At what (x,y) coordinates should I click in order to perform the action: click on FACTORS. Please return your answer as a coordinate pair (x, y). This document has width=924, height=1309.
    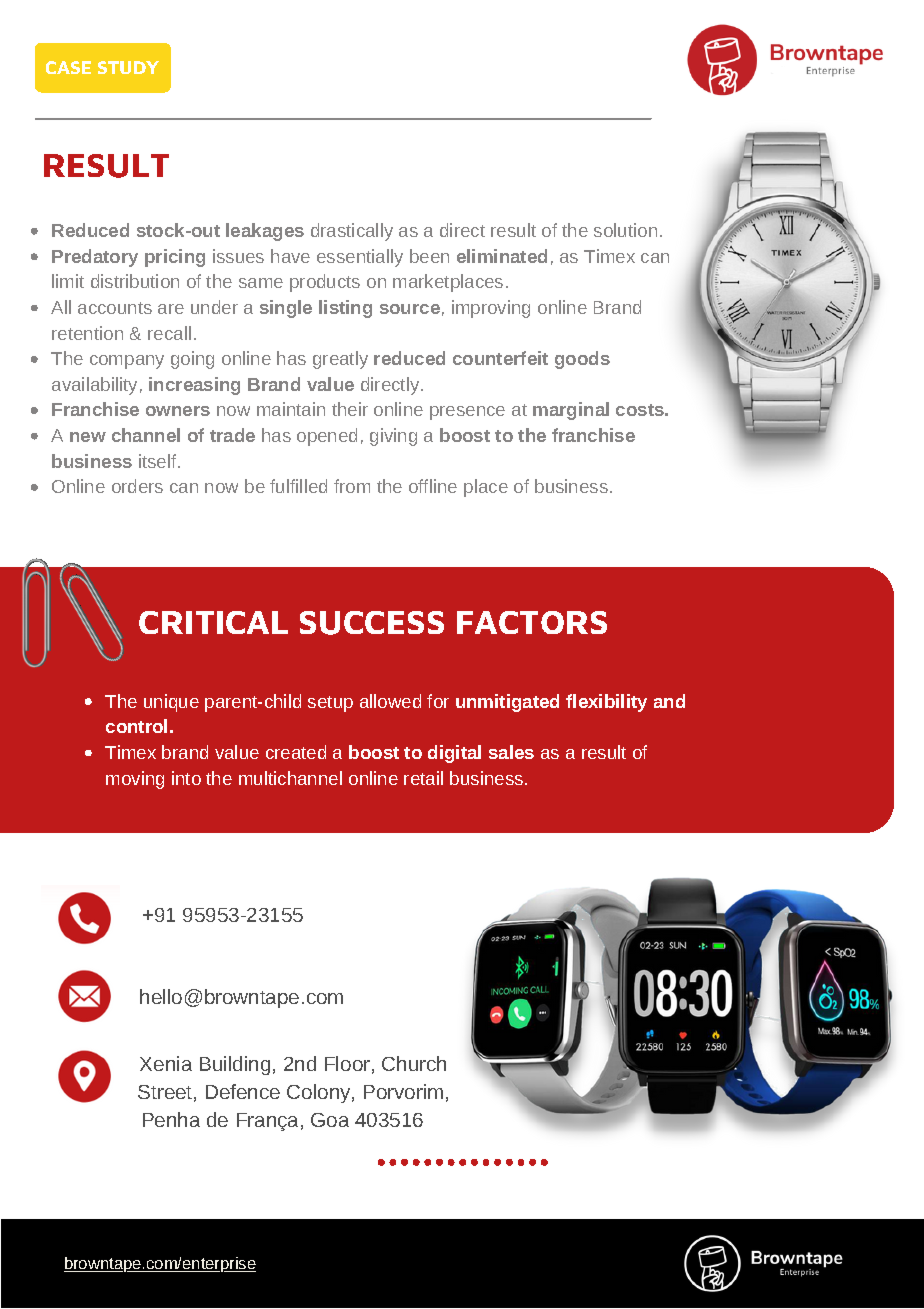
    Looking at the image, I should click on (532, 622).
